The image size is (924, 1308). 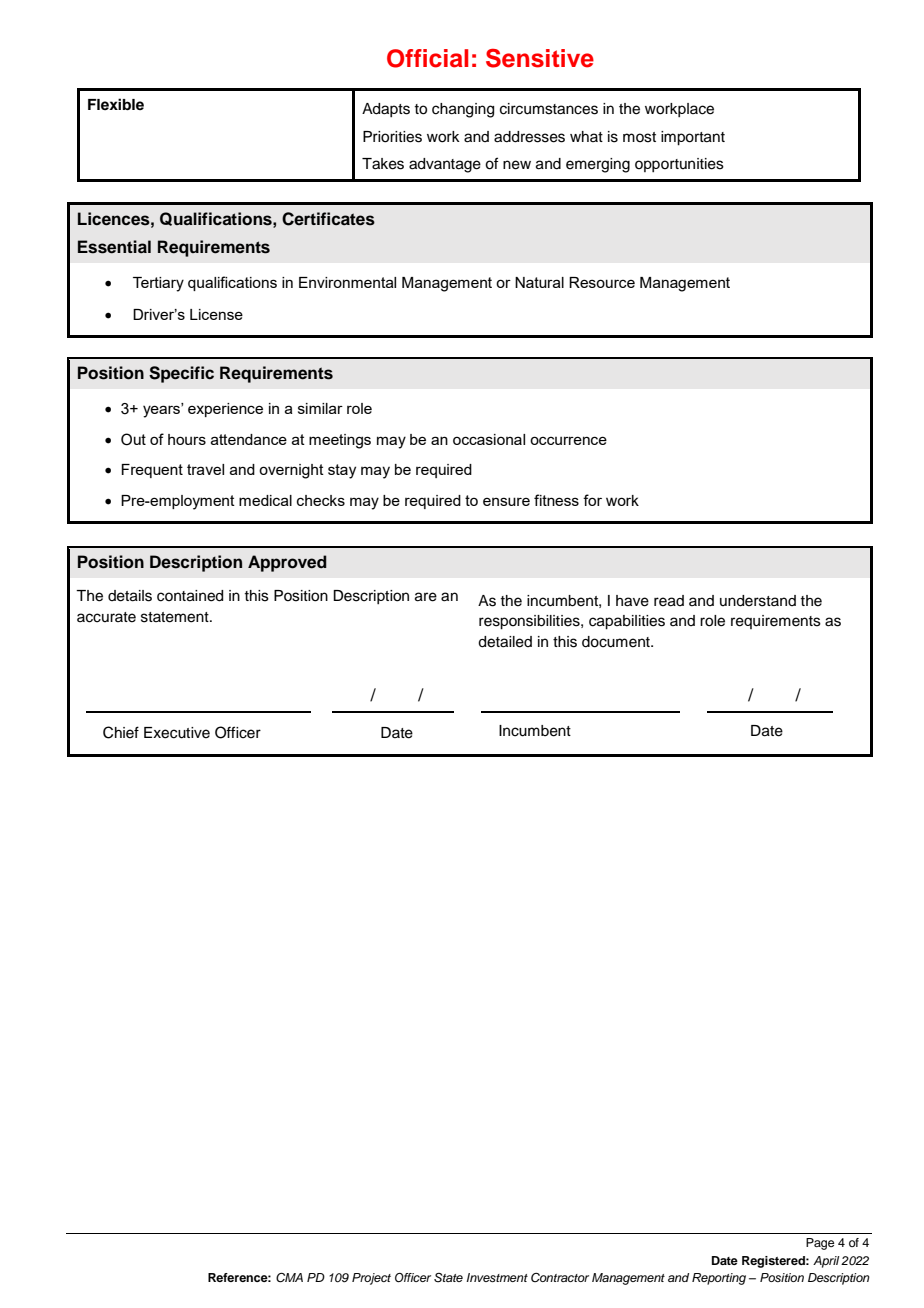 I want to click on Flexible, so click(x=116, y=104).
